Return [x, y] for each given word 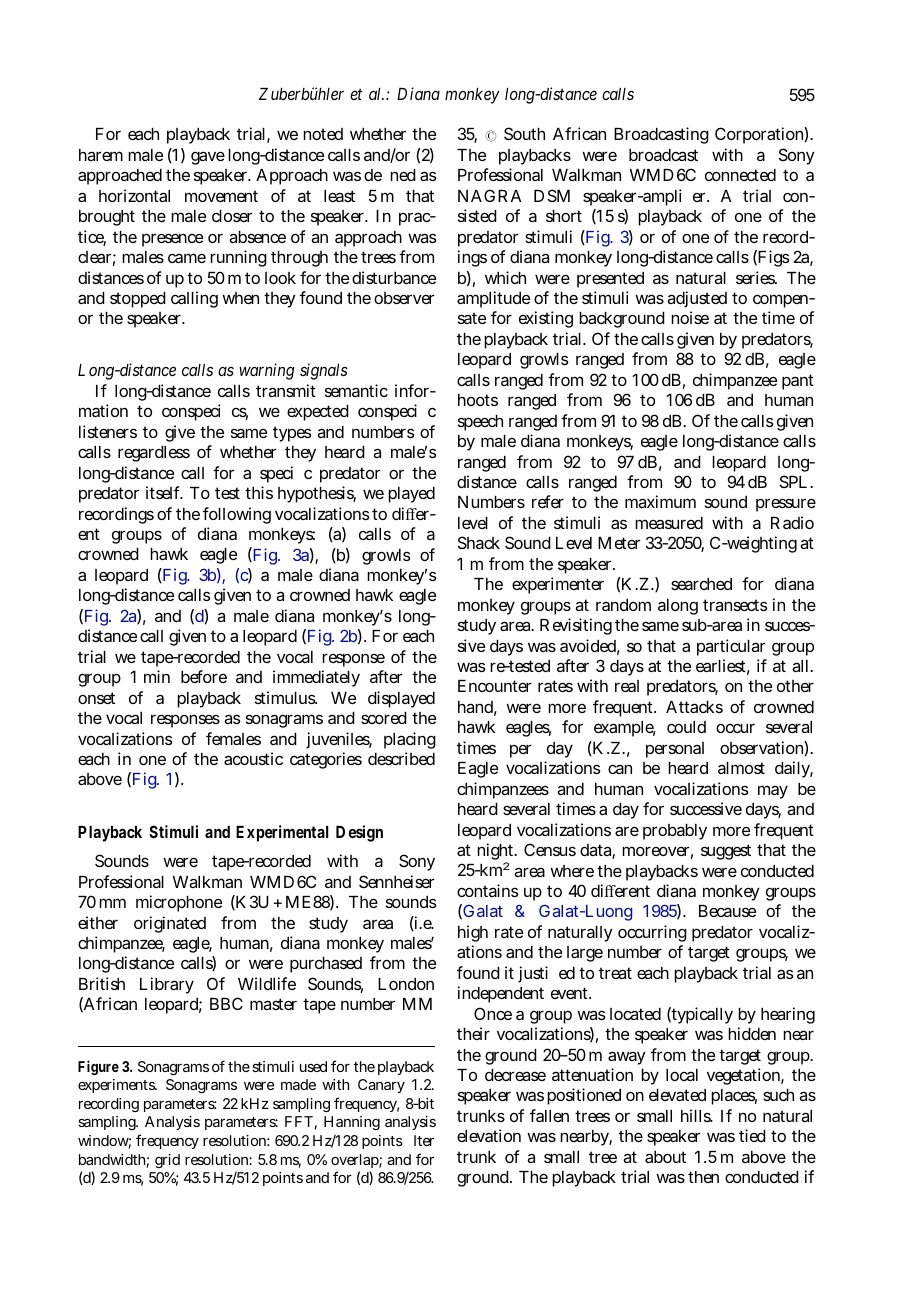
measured [669, 523]
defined [390, 175]
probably [675, 832]
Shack [479, 542]
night [497, 853]
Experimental [282, 833]
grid [167, 1161]
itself [164, 492]
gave [208, 158]
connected [740, 175]
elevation [489, 1135]
